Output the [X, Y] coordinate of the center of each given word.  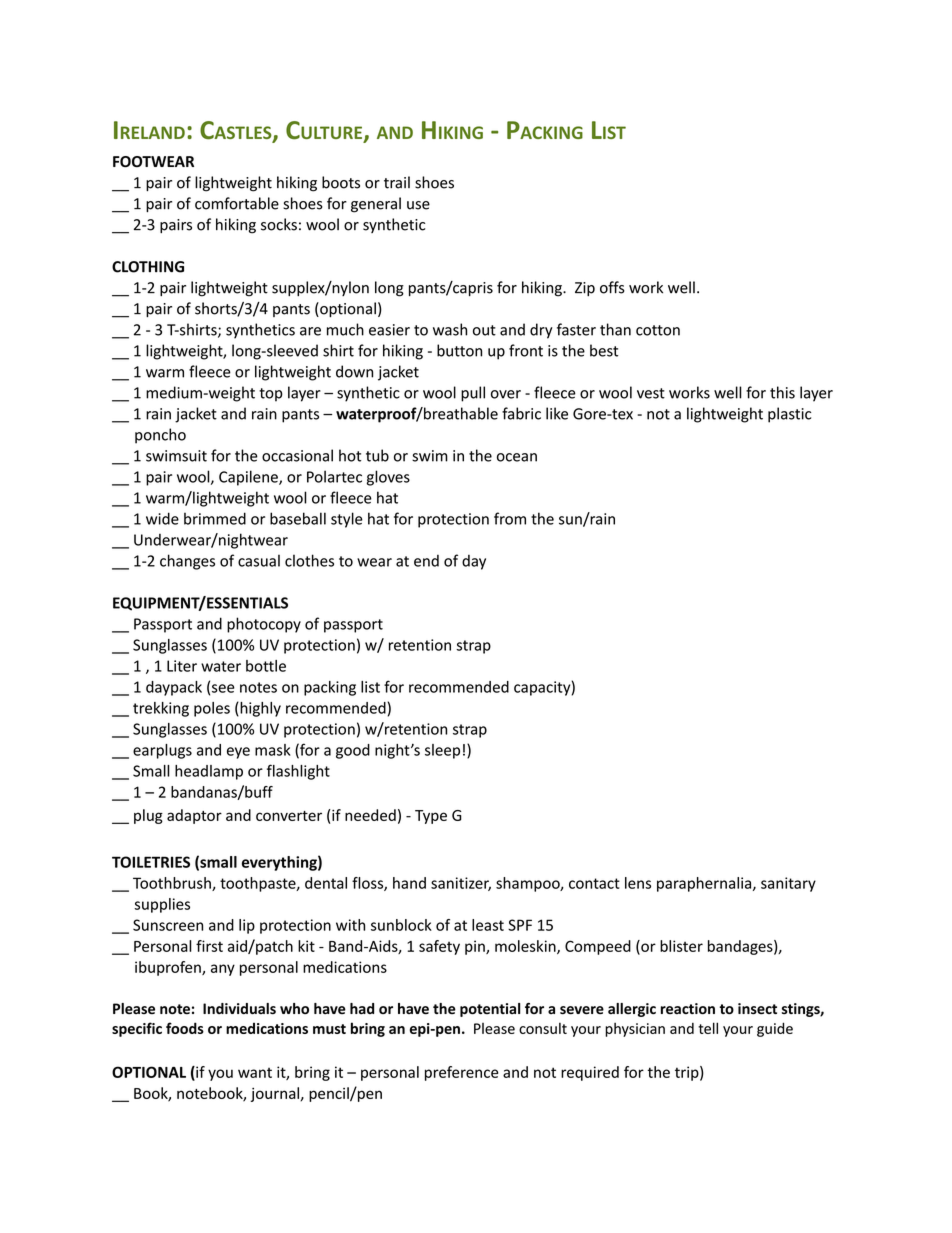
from [510, 518]
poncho [160, 436]
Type [431, 817]
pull [473, 394]
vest [651, 393]
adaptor [194, 816]
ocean [517, 457]
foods [185, 1028]
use [418, 205]
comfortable [237, 203]
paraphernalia [705, 884]
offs [612, 287]
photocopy [264, 625]
